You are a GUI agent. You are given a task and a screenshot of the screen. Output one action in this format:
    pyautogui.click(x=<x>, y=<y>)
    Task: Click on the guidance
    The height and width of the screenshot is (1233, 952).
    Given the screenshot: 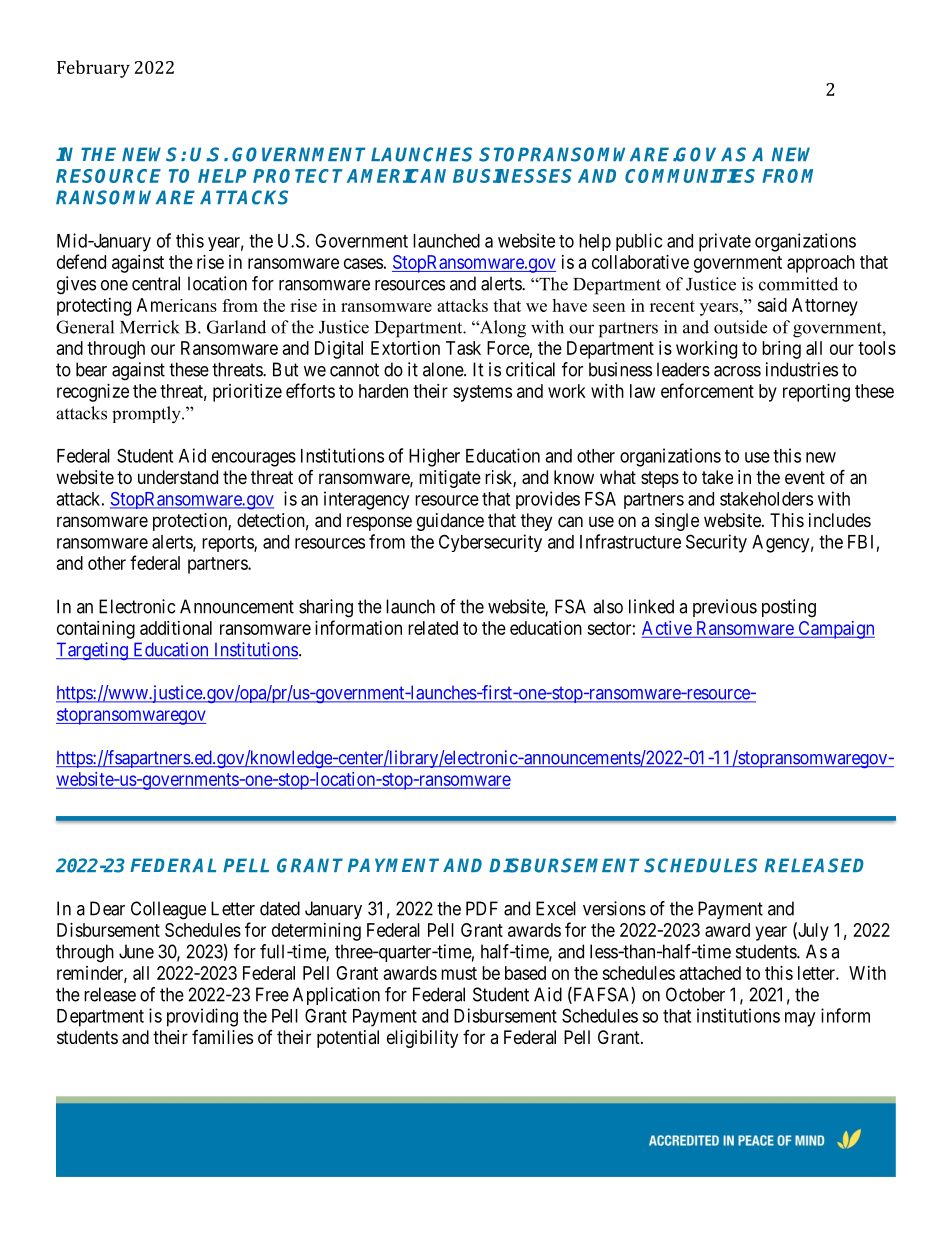 What is the action you would take?
    pyautogui.click(x=450, y=522)
